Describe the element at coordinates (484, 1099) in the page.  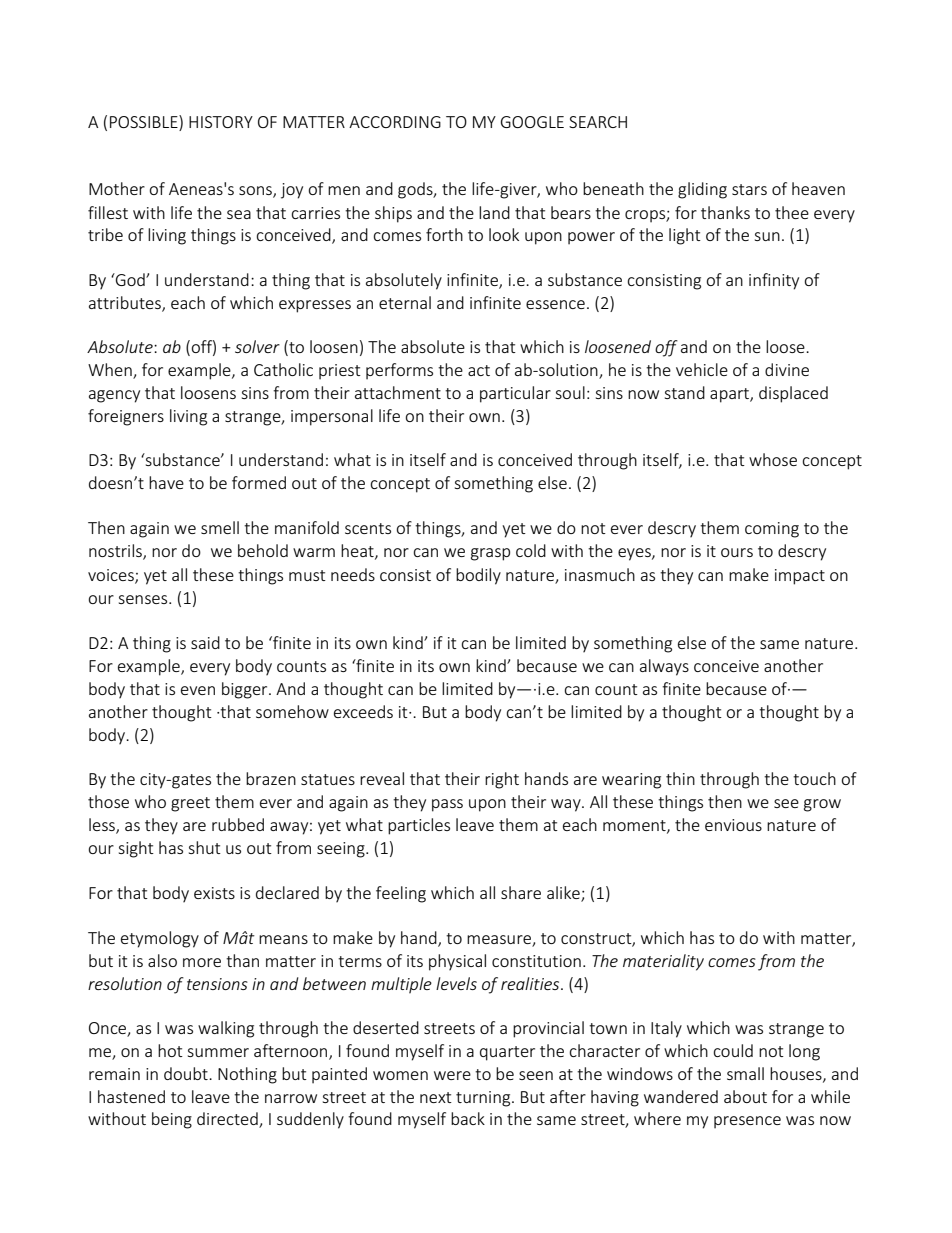
I see `turning` at that location.
